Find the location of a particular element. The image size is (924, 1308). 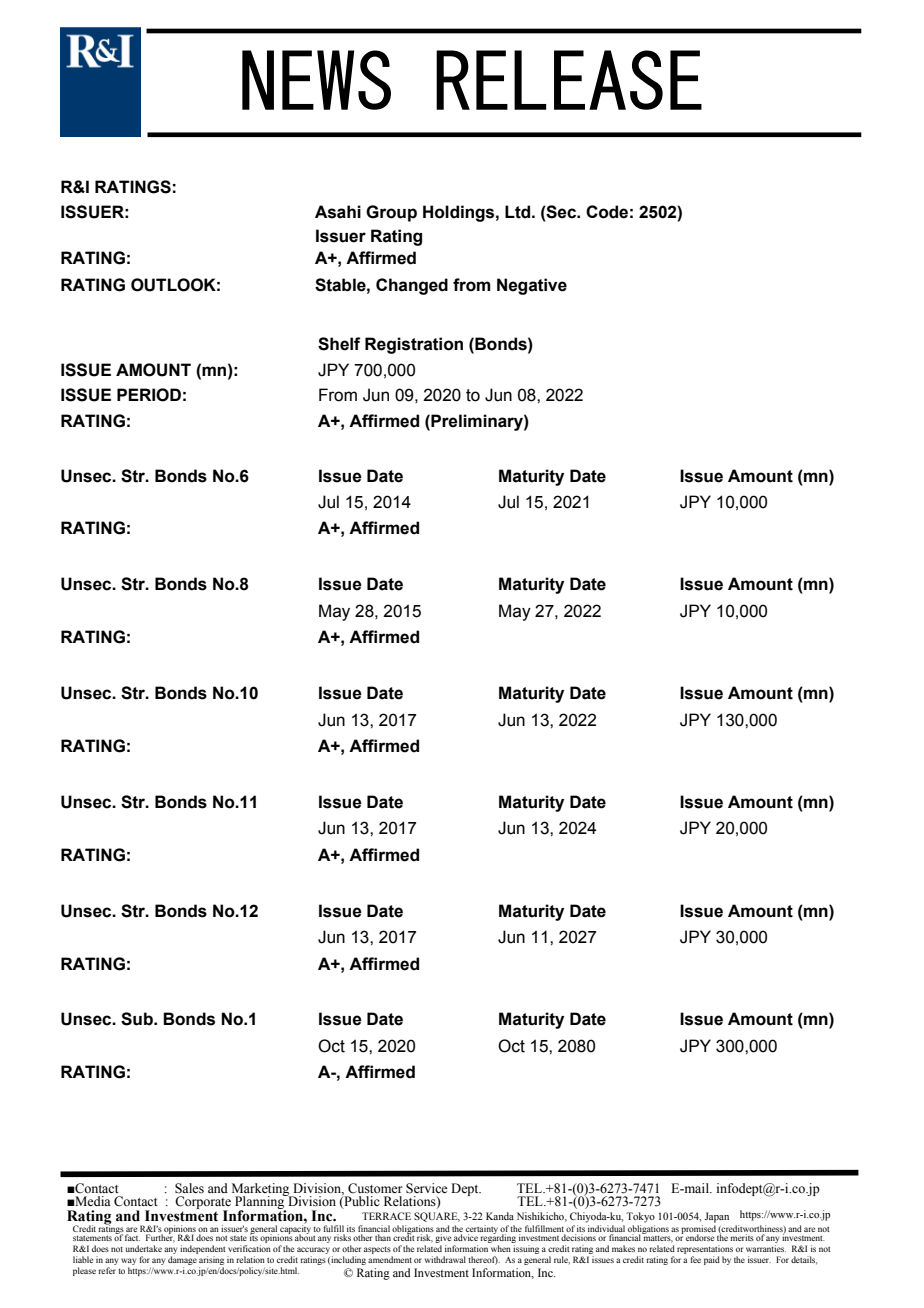

RELEASE is located at coordinates (569, 80).
